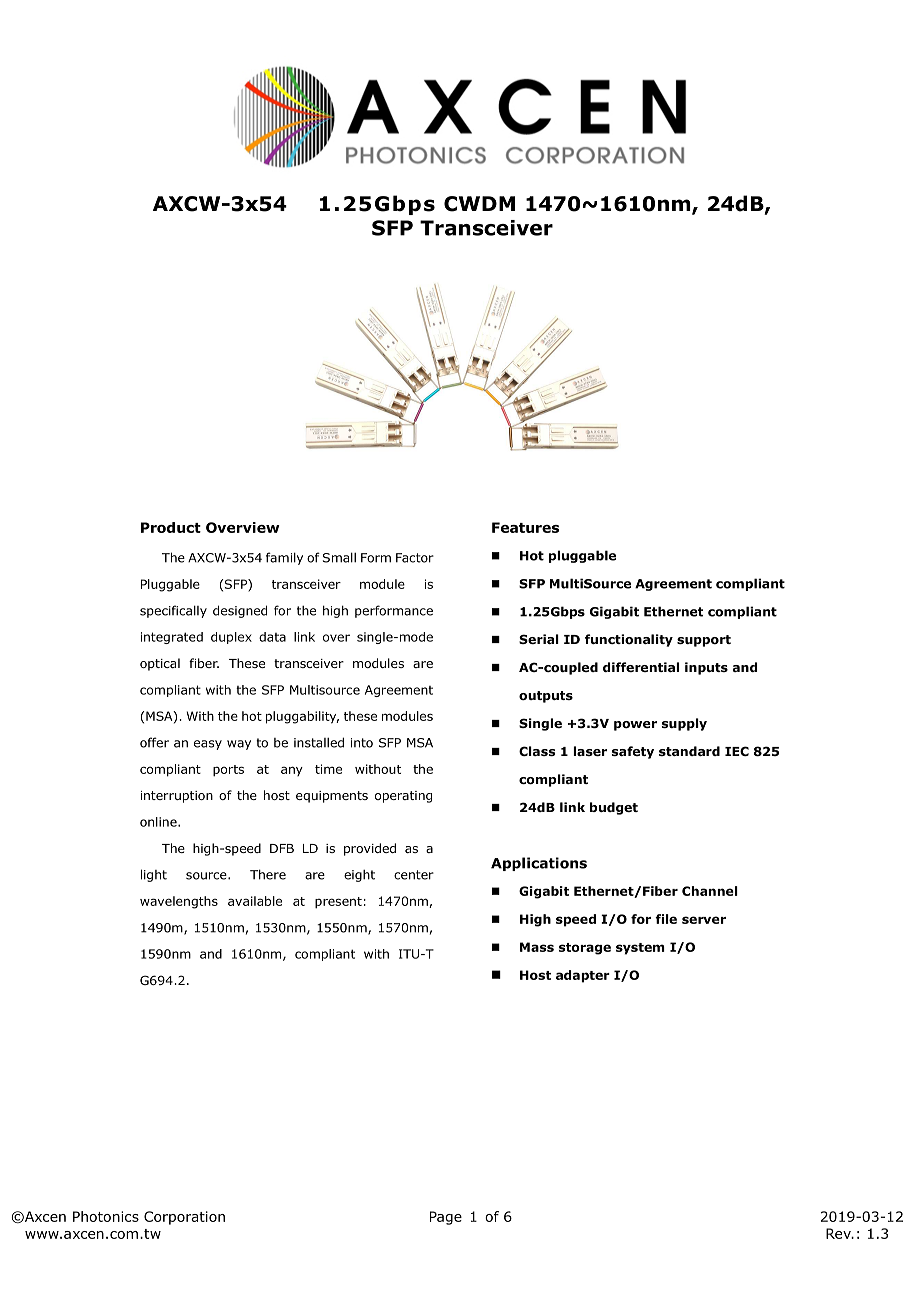 This screenshot has height=1308, width=924. I want to click on easy, so click(208, 745).
